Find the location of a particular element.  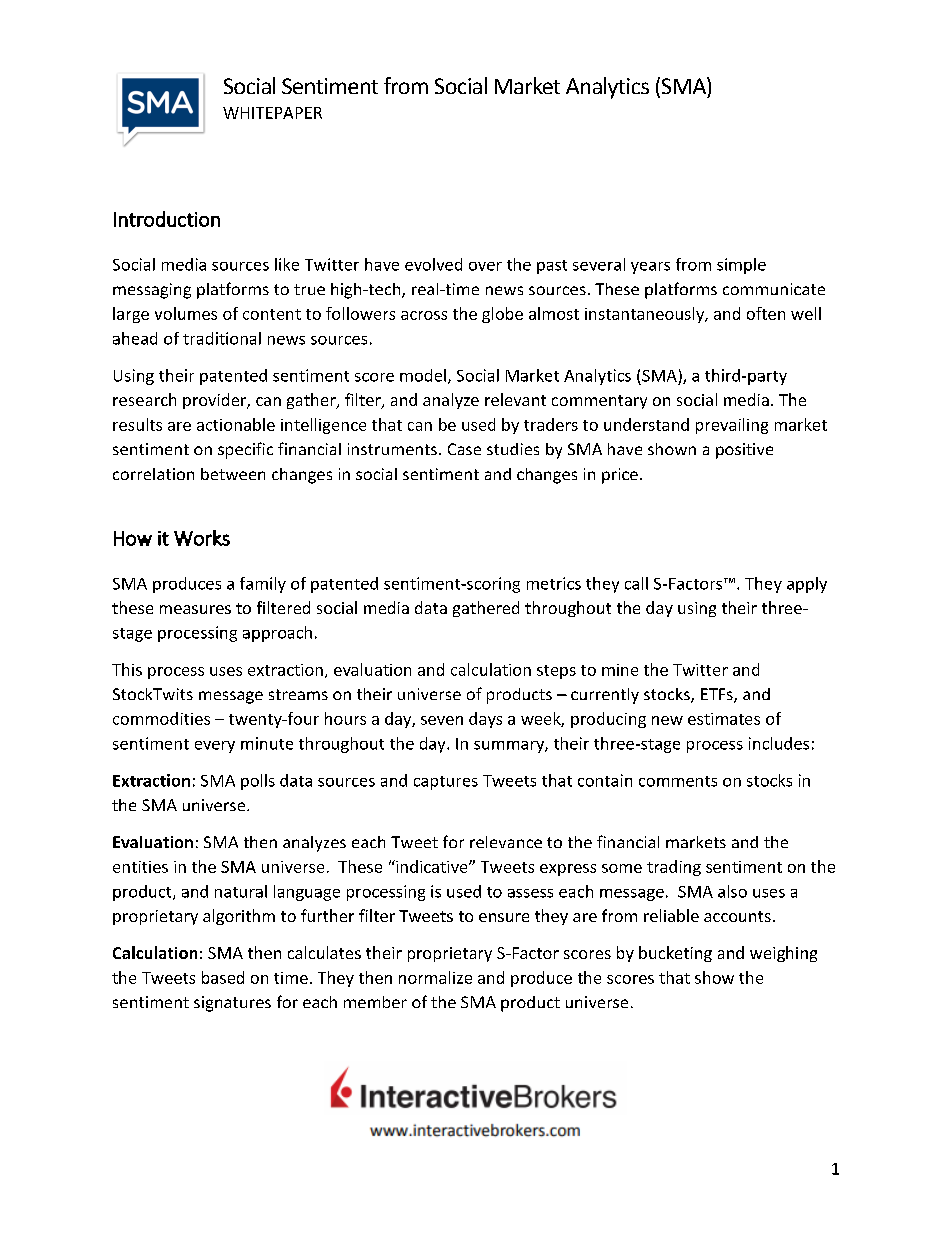

simple is located at coordinates (741, 266).
